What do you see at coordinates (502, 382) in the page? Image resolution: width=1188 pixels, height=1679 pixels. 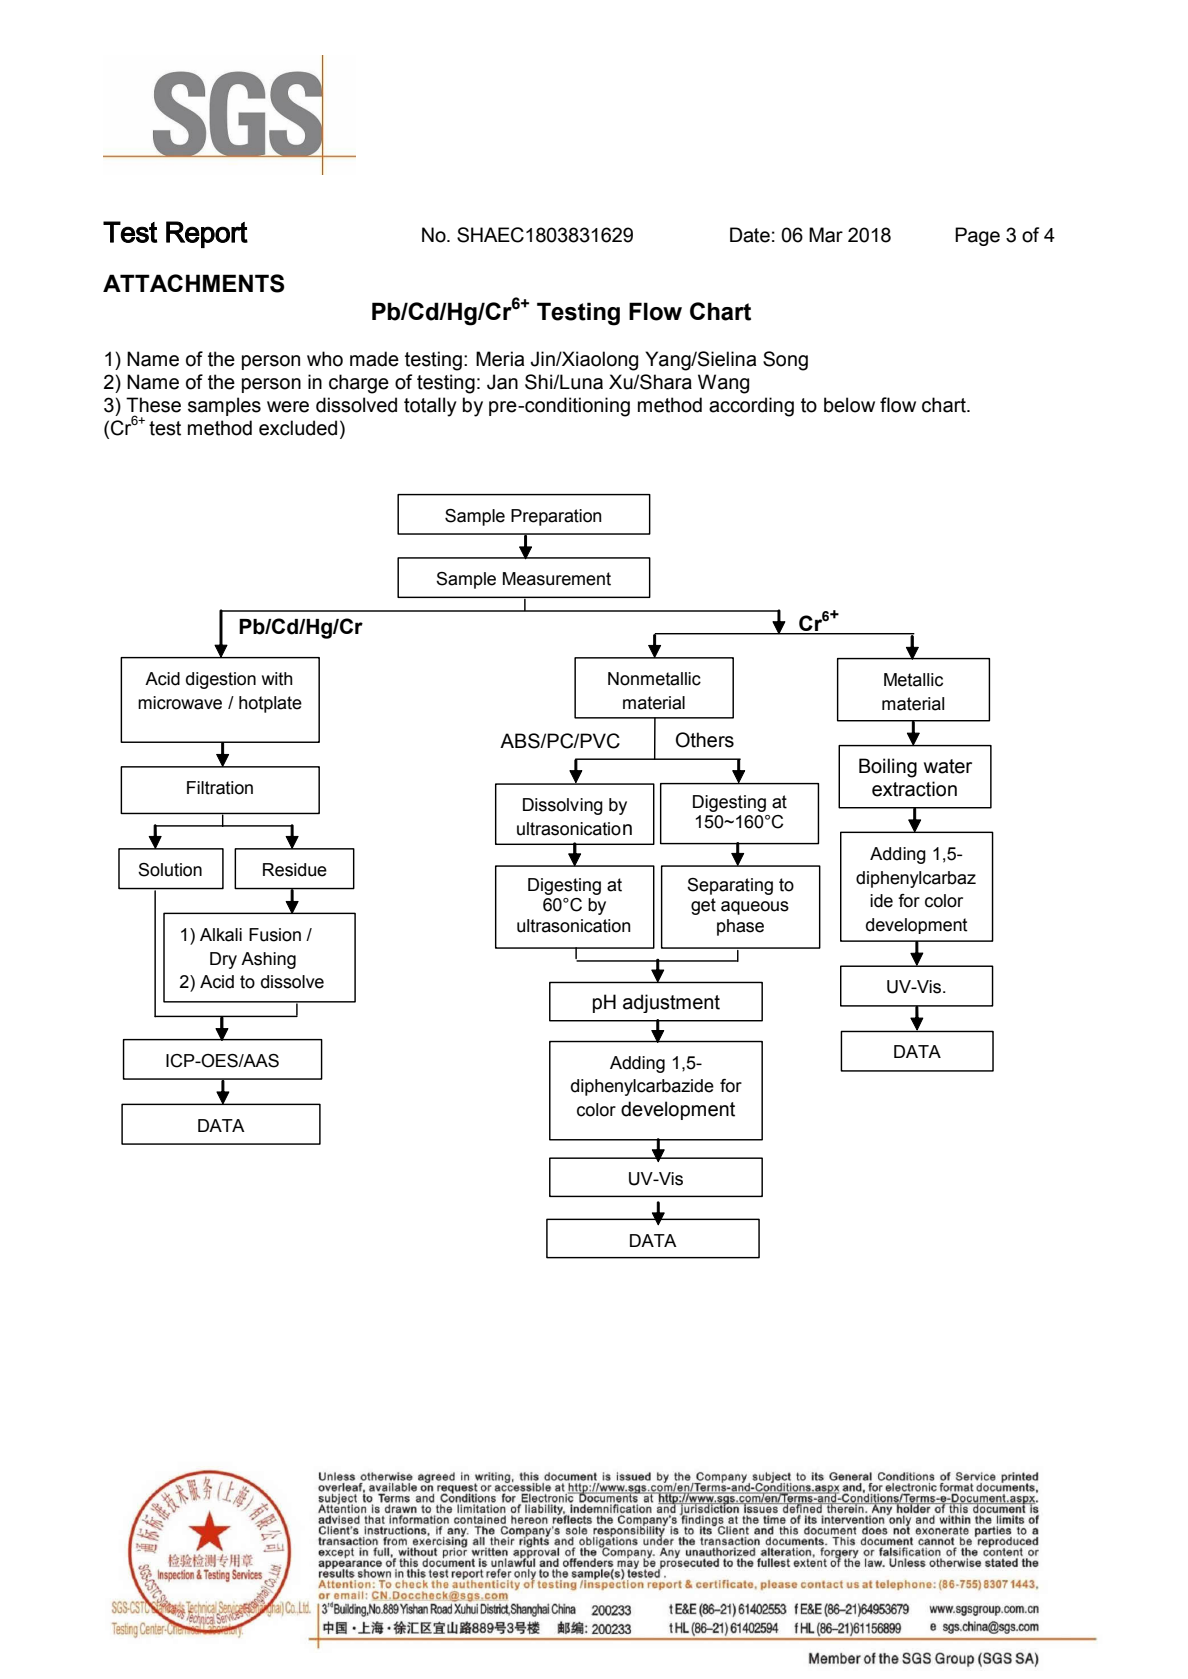 I see `Jan` at bounding box center [502, 382].
